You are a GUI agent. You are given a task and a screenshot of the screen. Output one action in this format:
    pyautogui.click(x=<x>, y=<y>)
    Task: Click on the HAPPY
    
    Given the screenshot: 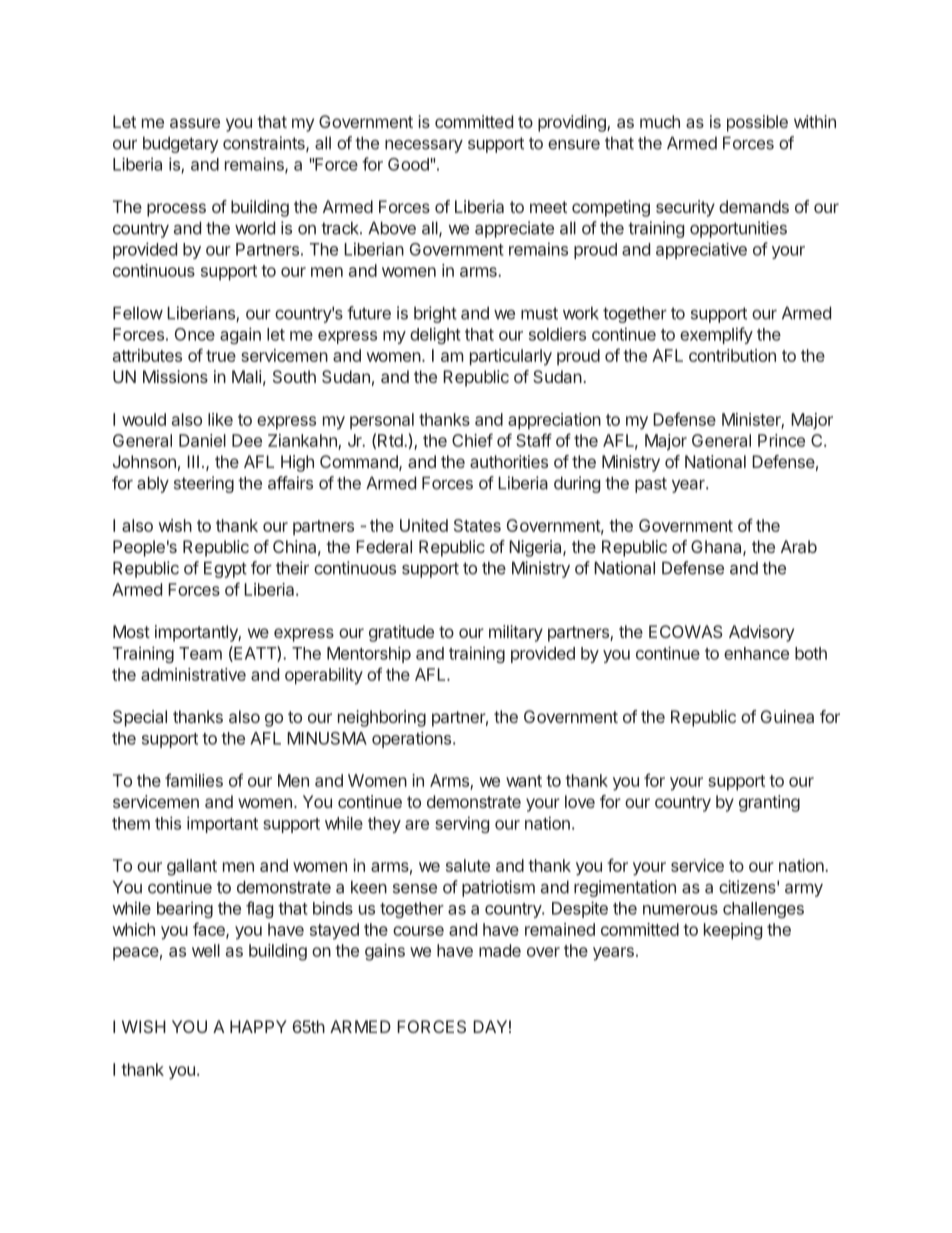 What is the action you would take?
    pyautogui.click(x=258, y=1026)
